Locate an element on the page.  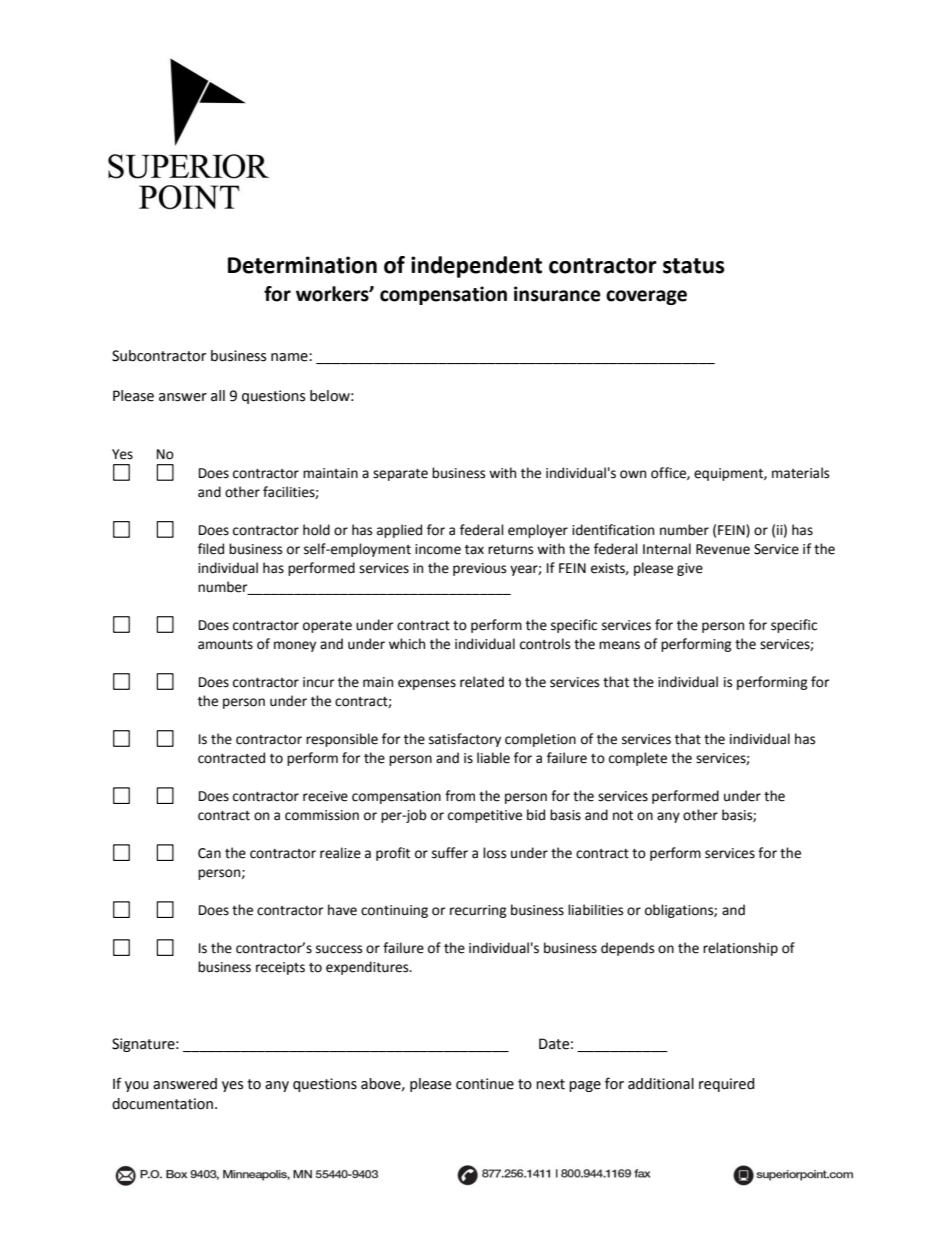
independent is located at coordinates (476, 267).
